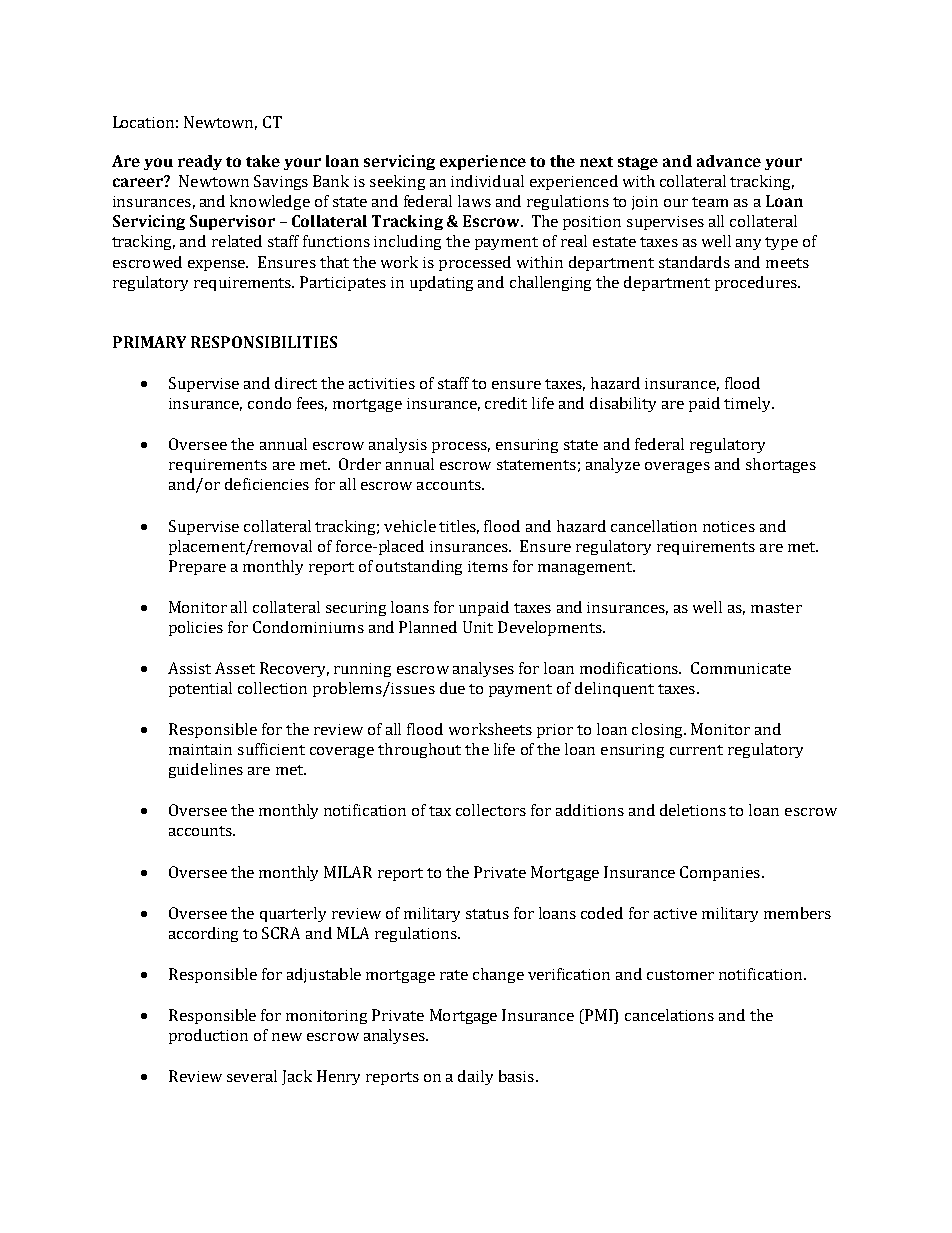  I want to click on team, so click(710, 202).
